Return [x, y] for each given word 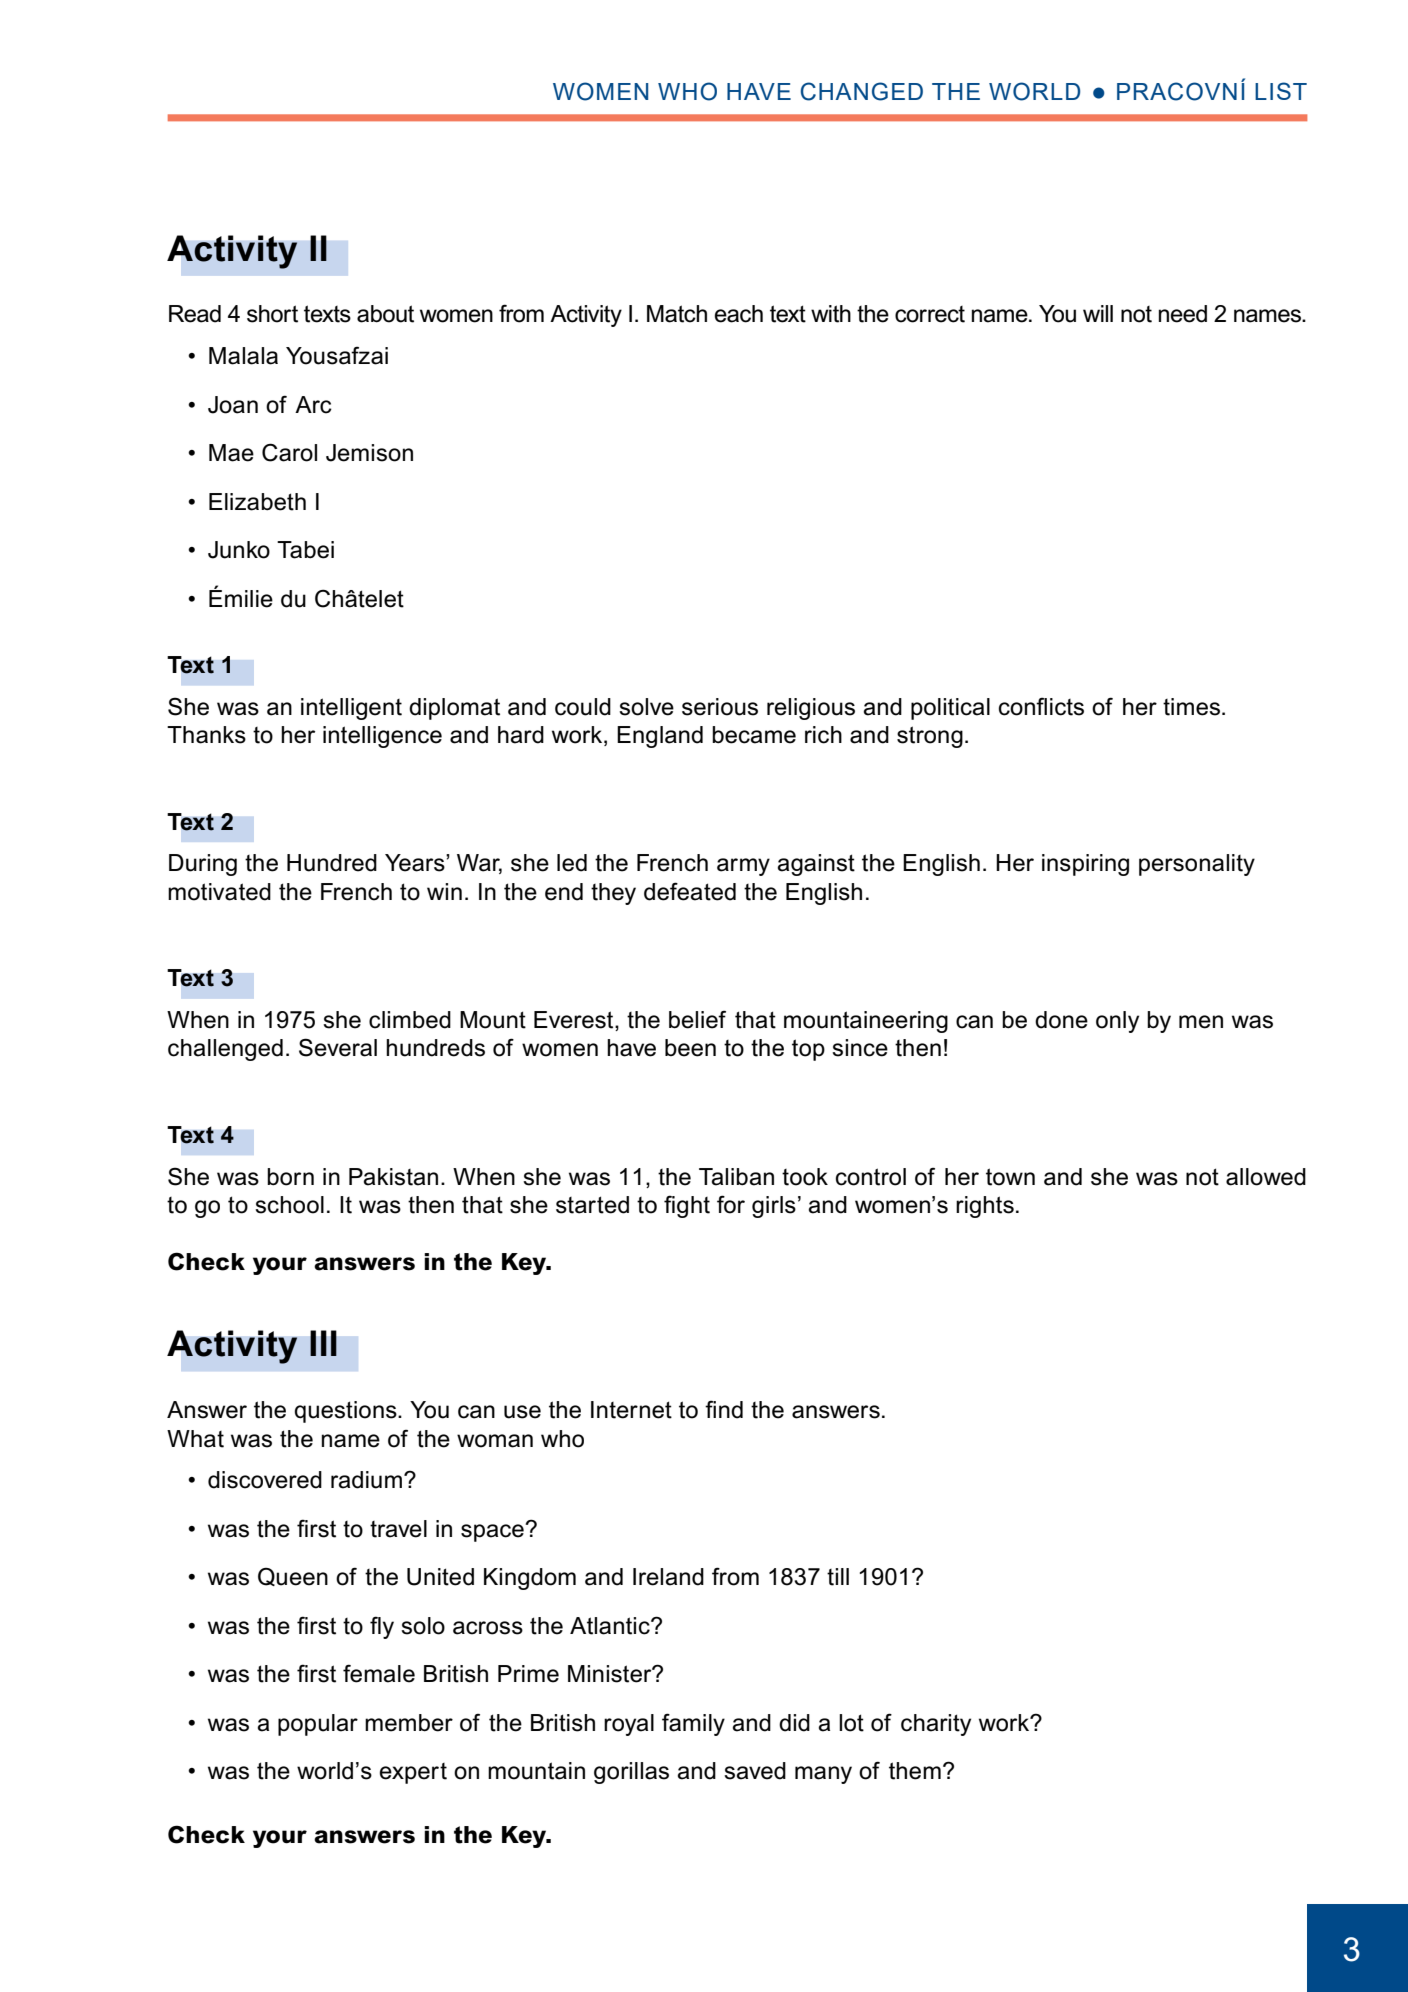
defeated [690, 891]
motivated [219, 892]
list [1281, 91]
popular [318, 1725]
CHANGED [862, 91]
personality [1197, 865]
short [272, 314]
